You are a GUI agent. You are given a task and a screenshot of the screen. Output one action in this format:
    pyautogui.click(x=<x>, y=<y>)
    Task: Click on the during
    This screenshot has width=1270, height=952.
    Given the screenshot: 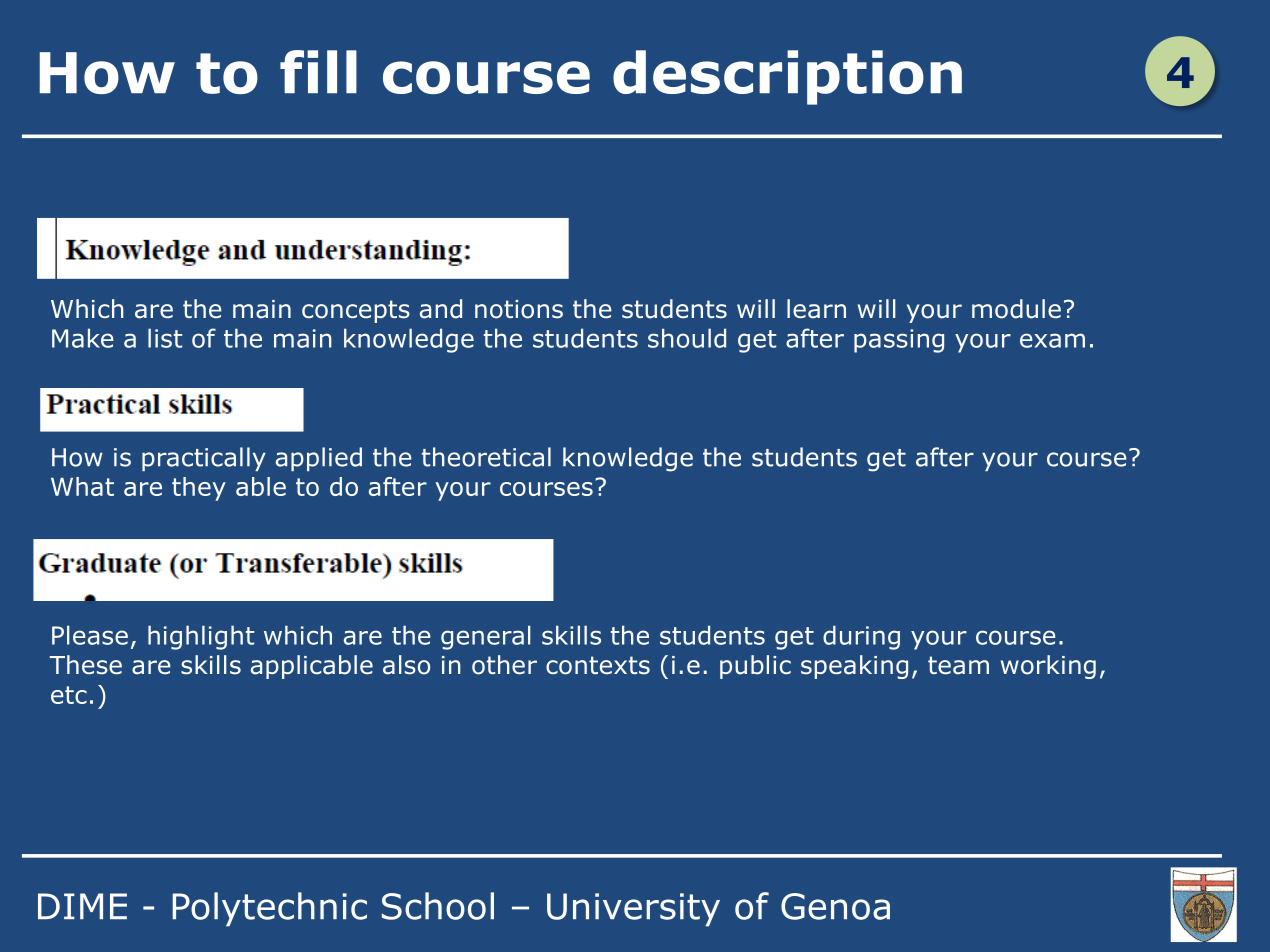 What is the action you would take?
    pyautogui.click(x=861, y=637)
